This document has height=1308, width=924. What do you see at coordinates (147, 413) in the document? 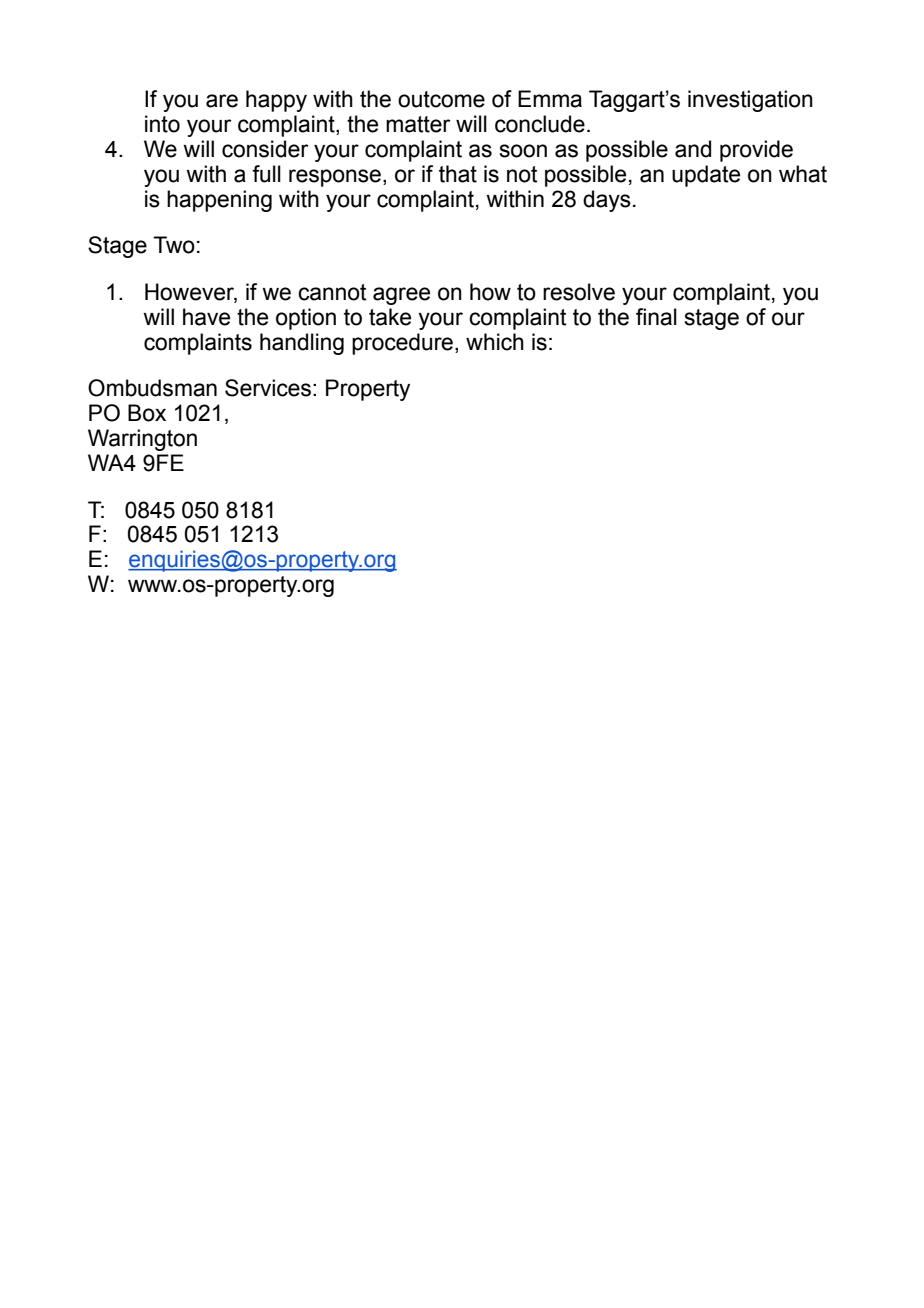
I see `Box` at bounding box center [147, 413].
